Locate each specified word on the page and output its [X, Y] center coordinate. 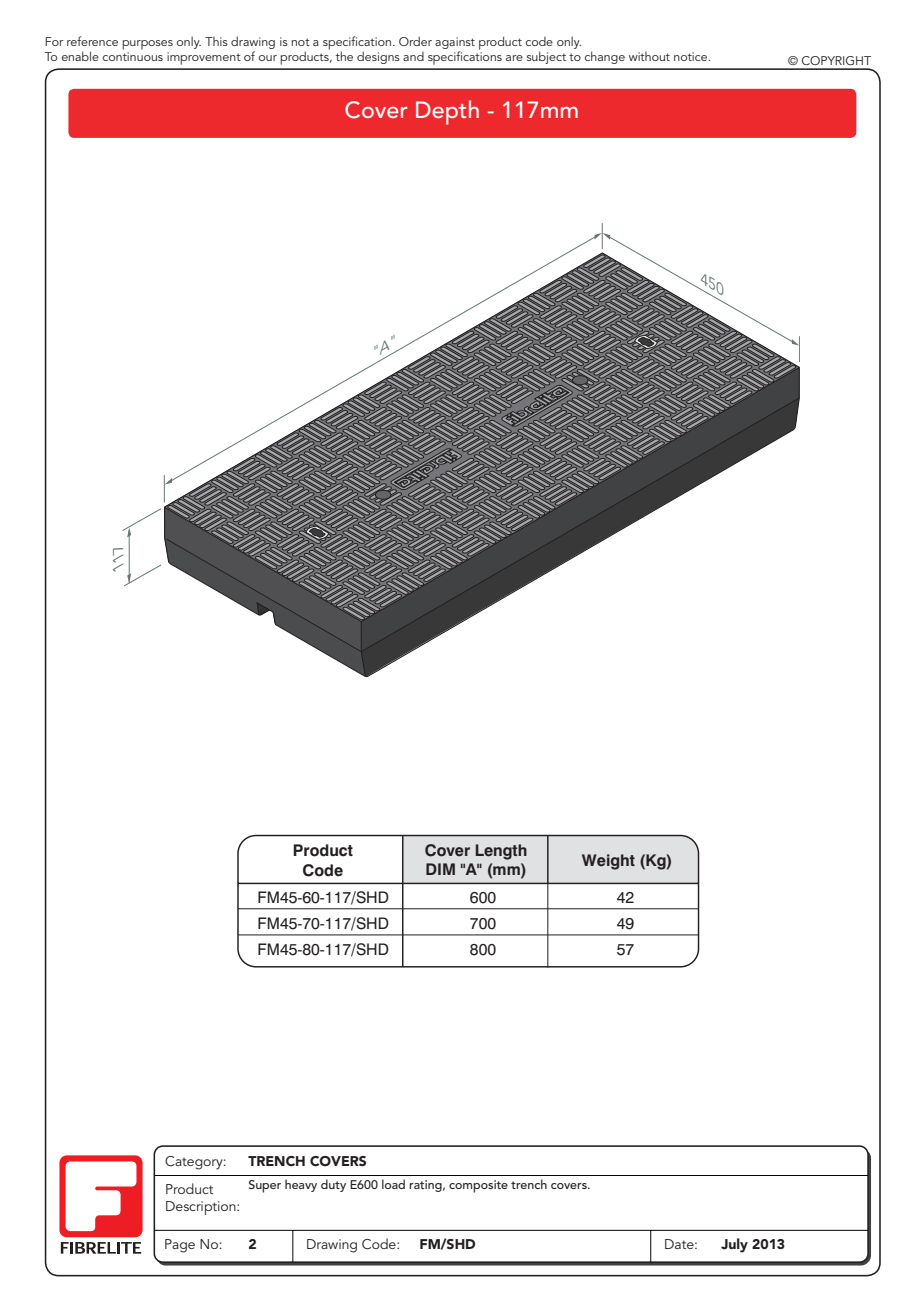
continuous [133, 56]
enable [80, 56]
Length [501, 852]
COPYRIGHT [836, 60]
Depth [447, 112]
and [413, 56]
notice [692, 56]
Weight [608, 862]
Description [202, 1208]
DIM [440, 869]
